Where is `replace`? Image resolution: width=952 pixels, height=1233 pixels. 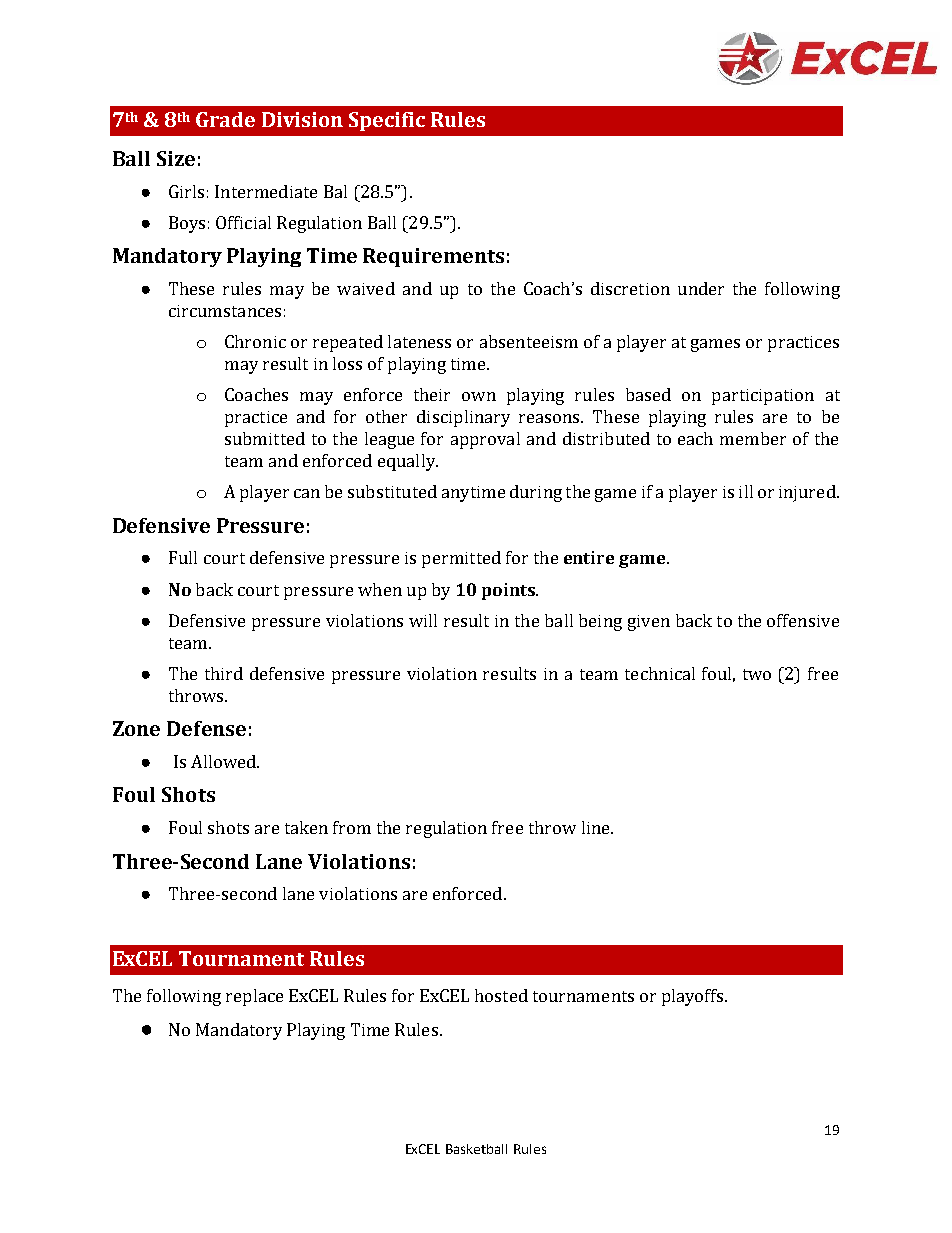 replace is located at coordinates (254, 997).
